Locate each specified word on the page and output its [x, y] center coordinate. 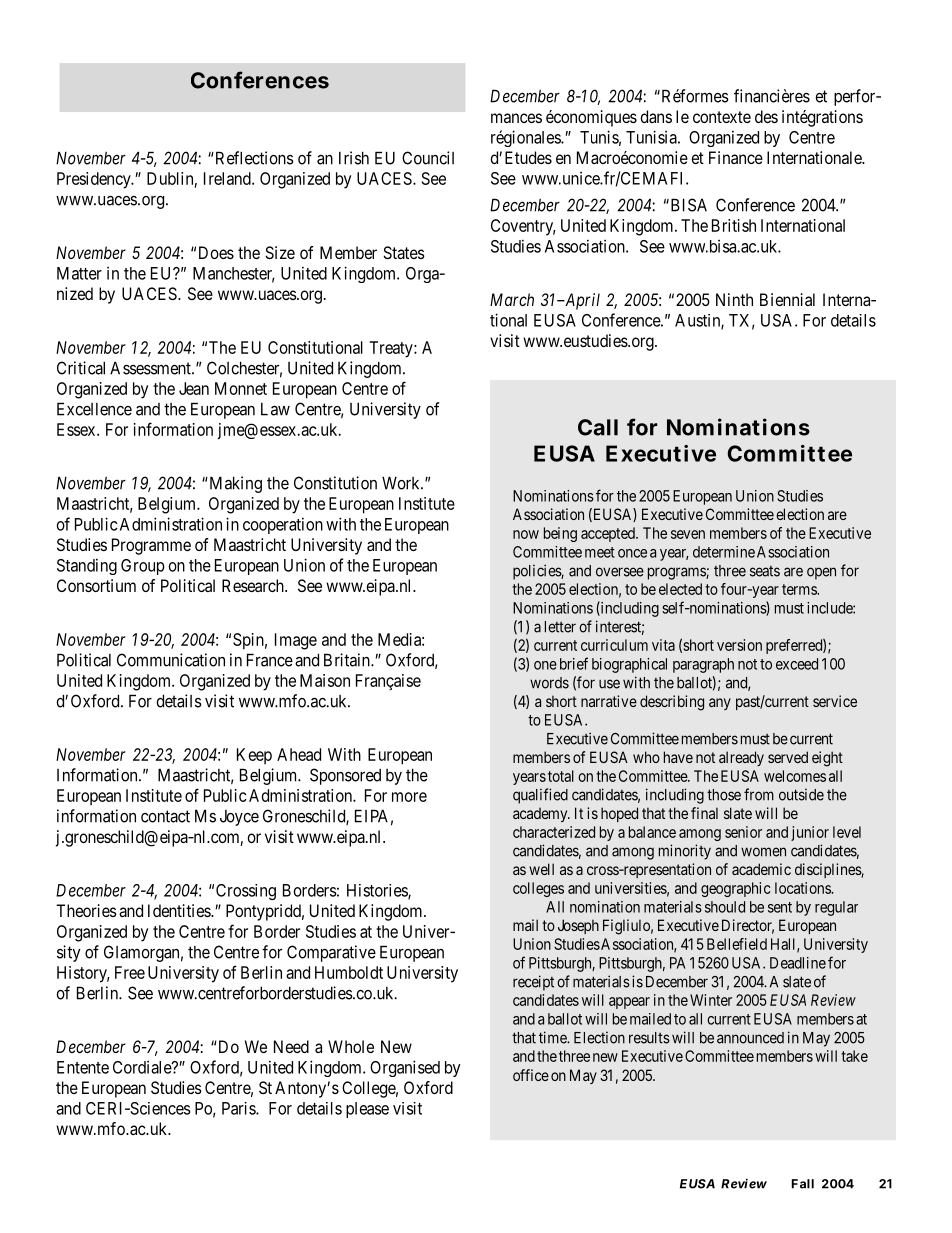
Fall [803, 1184]
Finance [736, 157]
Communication [171, 660]
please [367, 1110]
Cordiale [143, 1067]
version [739, 645]
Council [428, 158]
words [549, 683]
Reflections [253, 158]
